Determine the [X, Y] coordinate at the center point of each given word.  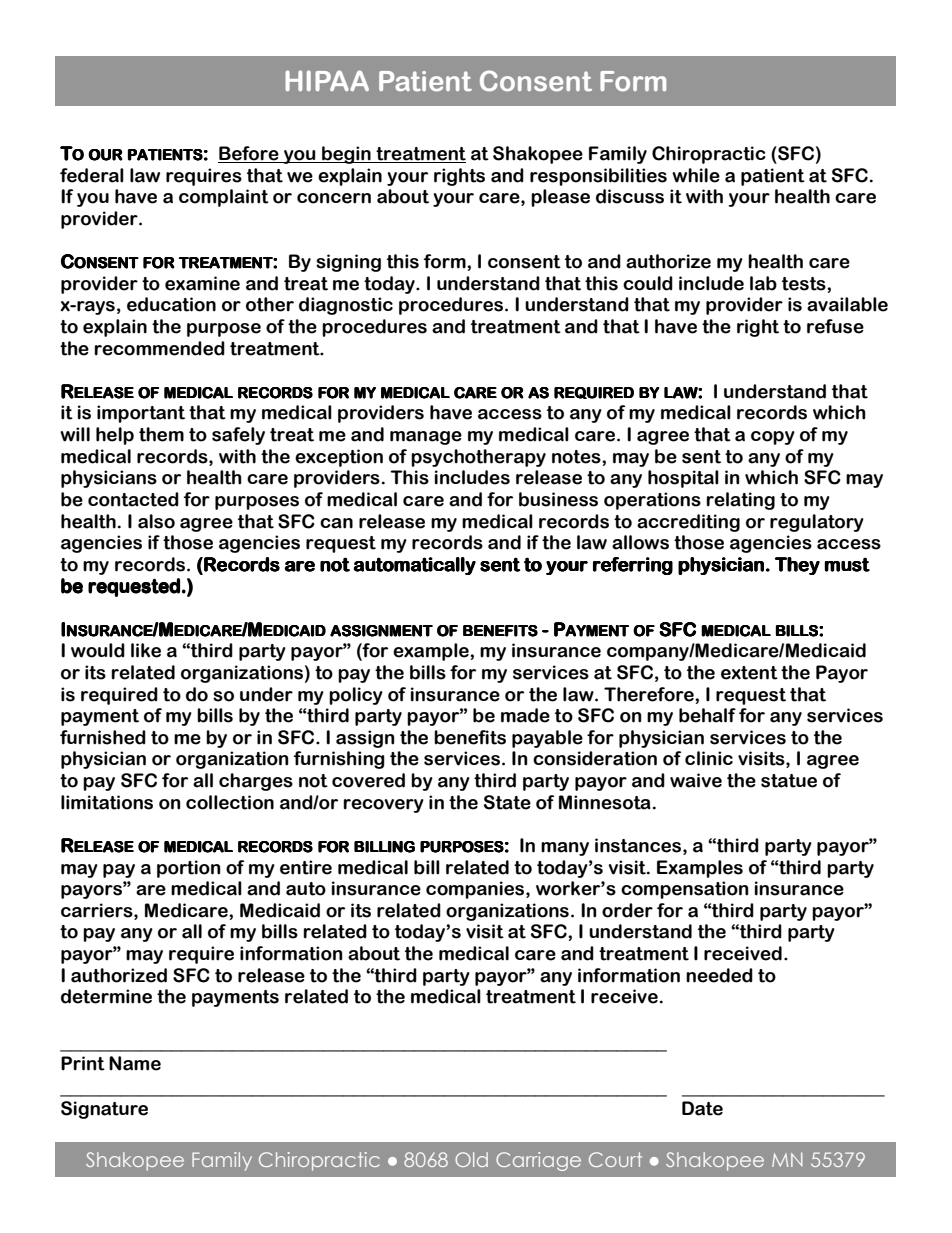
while [696, 175]
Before [249, 154]
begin [346, 155]
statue [789, 781]
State [507, 802]
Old [471, 1159]
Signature [104, 1110]
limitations [107, 802]
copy [773, 438]
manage [426, 438]
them [161, 434]
